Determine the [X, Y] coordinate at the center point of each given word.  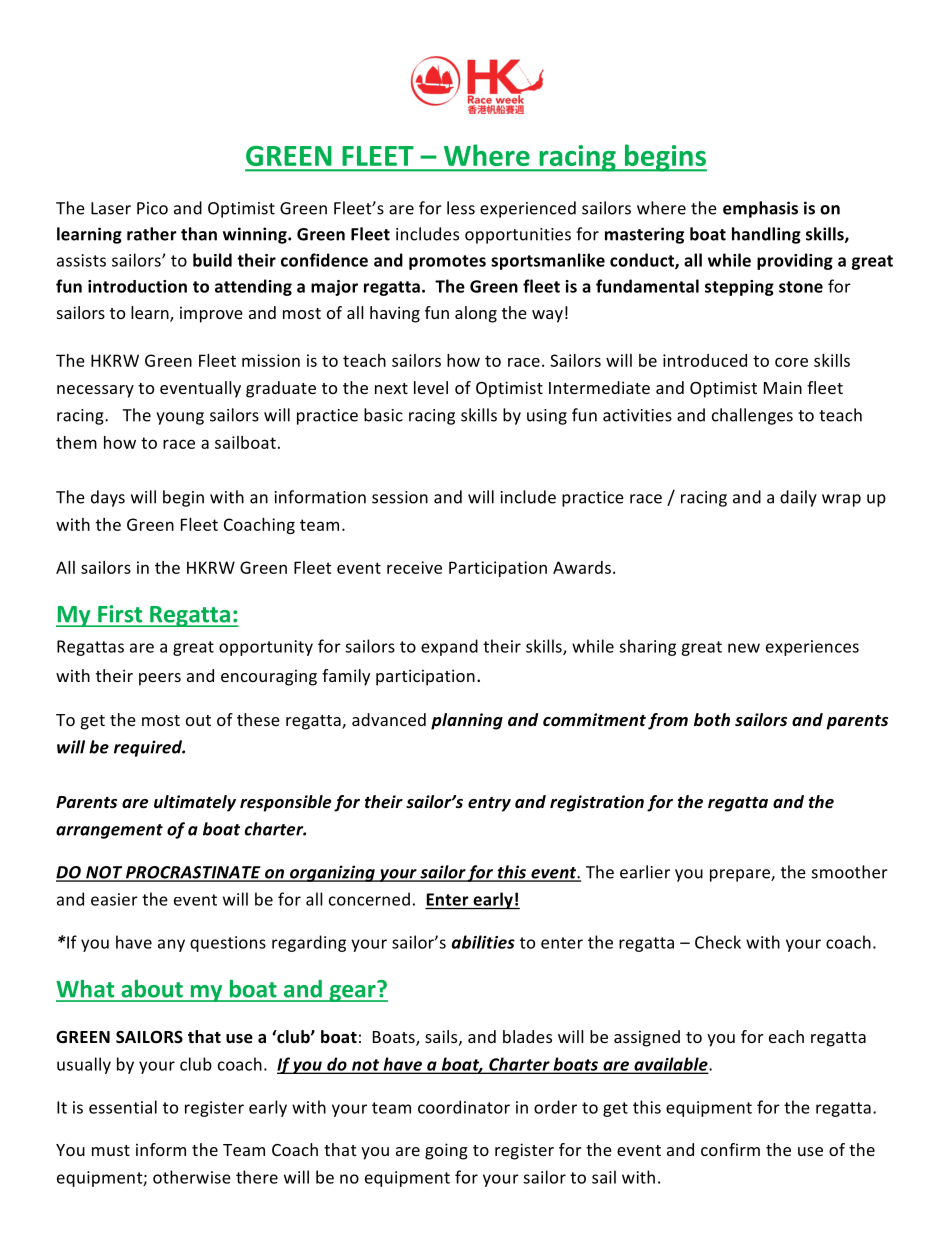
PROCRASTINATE [193, 873]
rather [152, 234]
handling [766, 235]
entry [489, 804]
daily [798, 498]
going [446, 1151]
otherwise [192, 1177]
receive [414, 567]
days [108, 498]
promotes [447, 262]
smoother [850, 872]
